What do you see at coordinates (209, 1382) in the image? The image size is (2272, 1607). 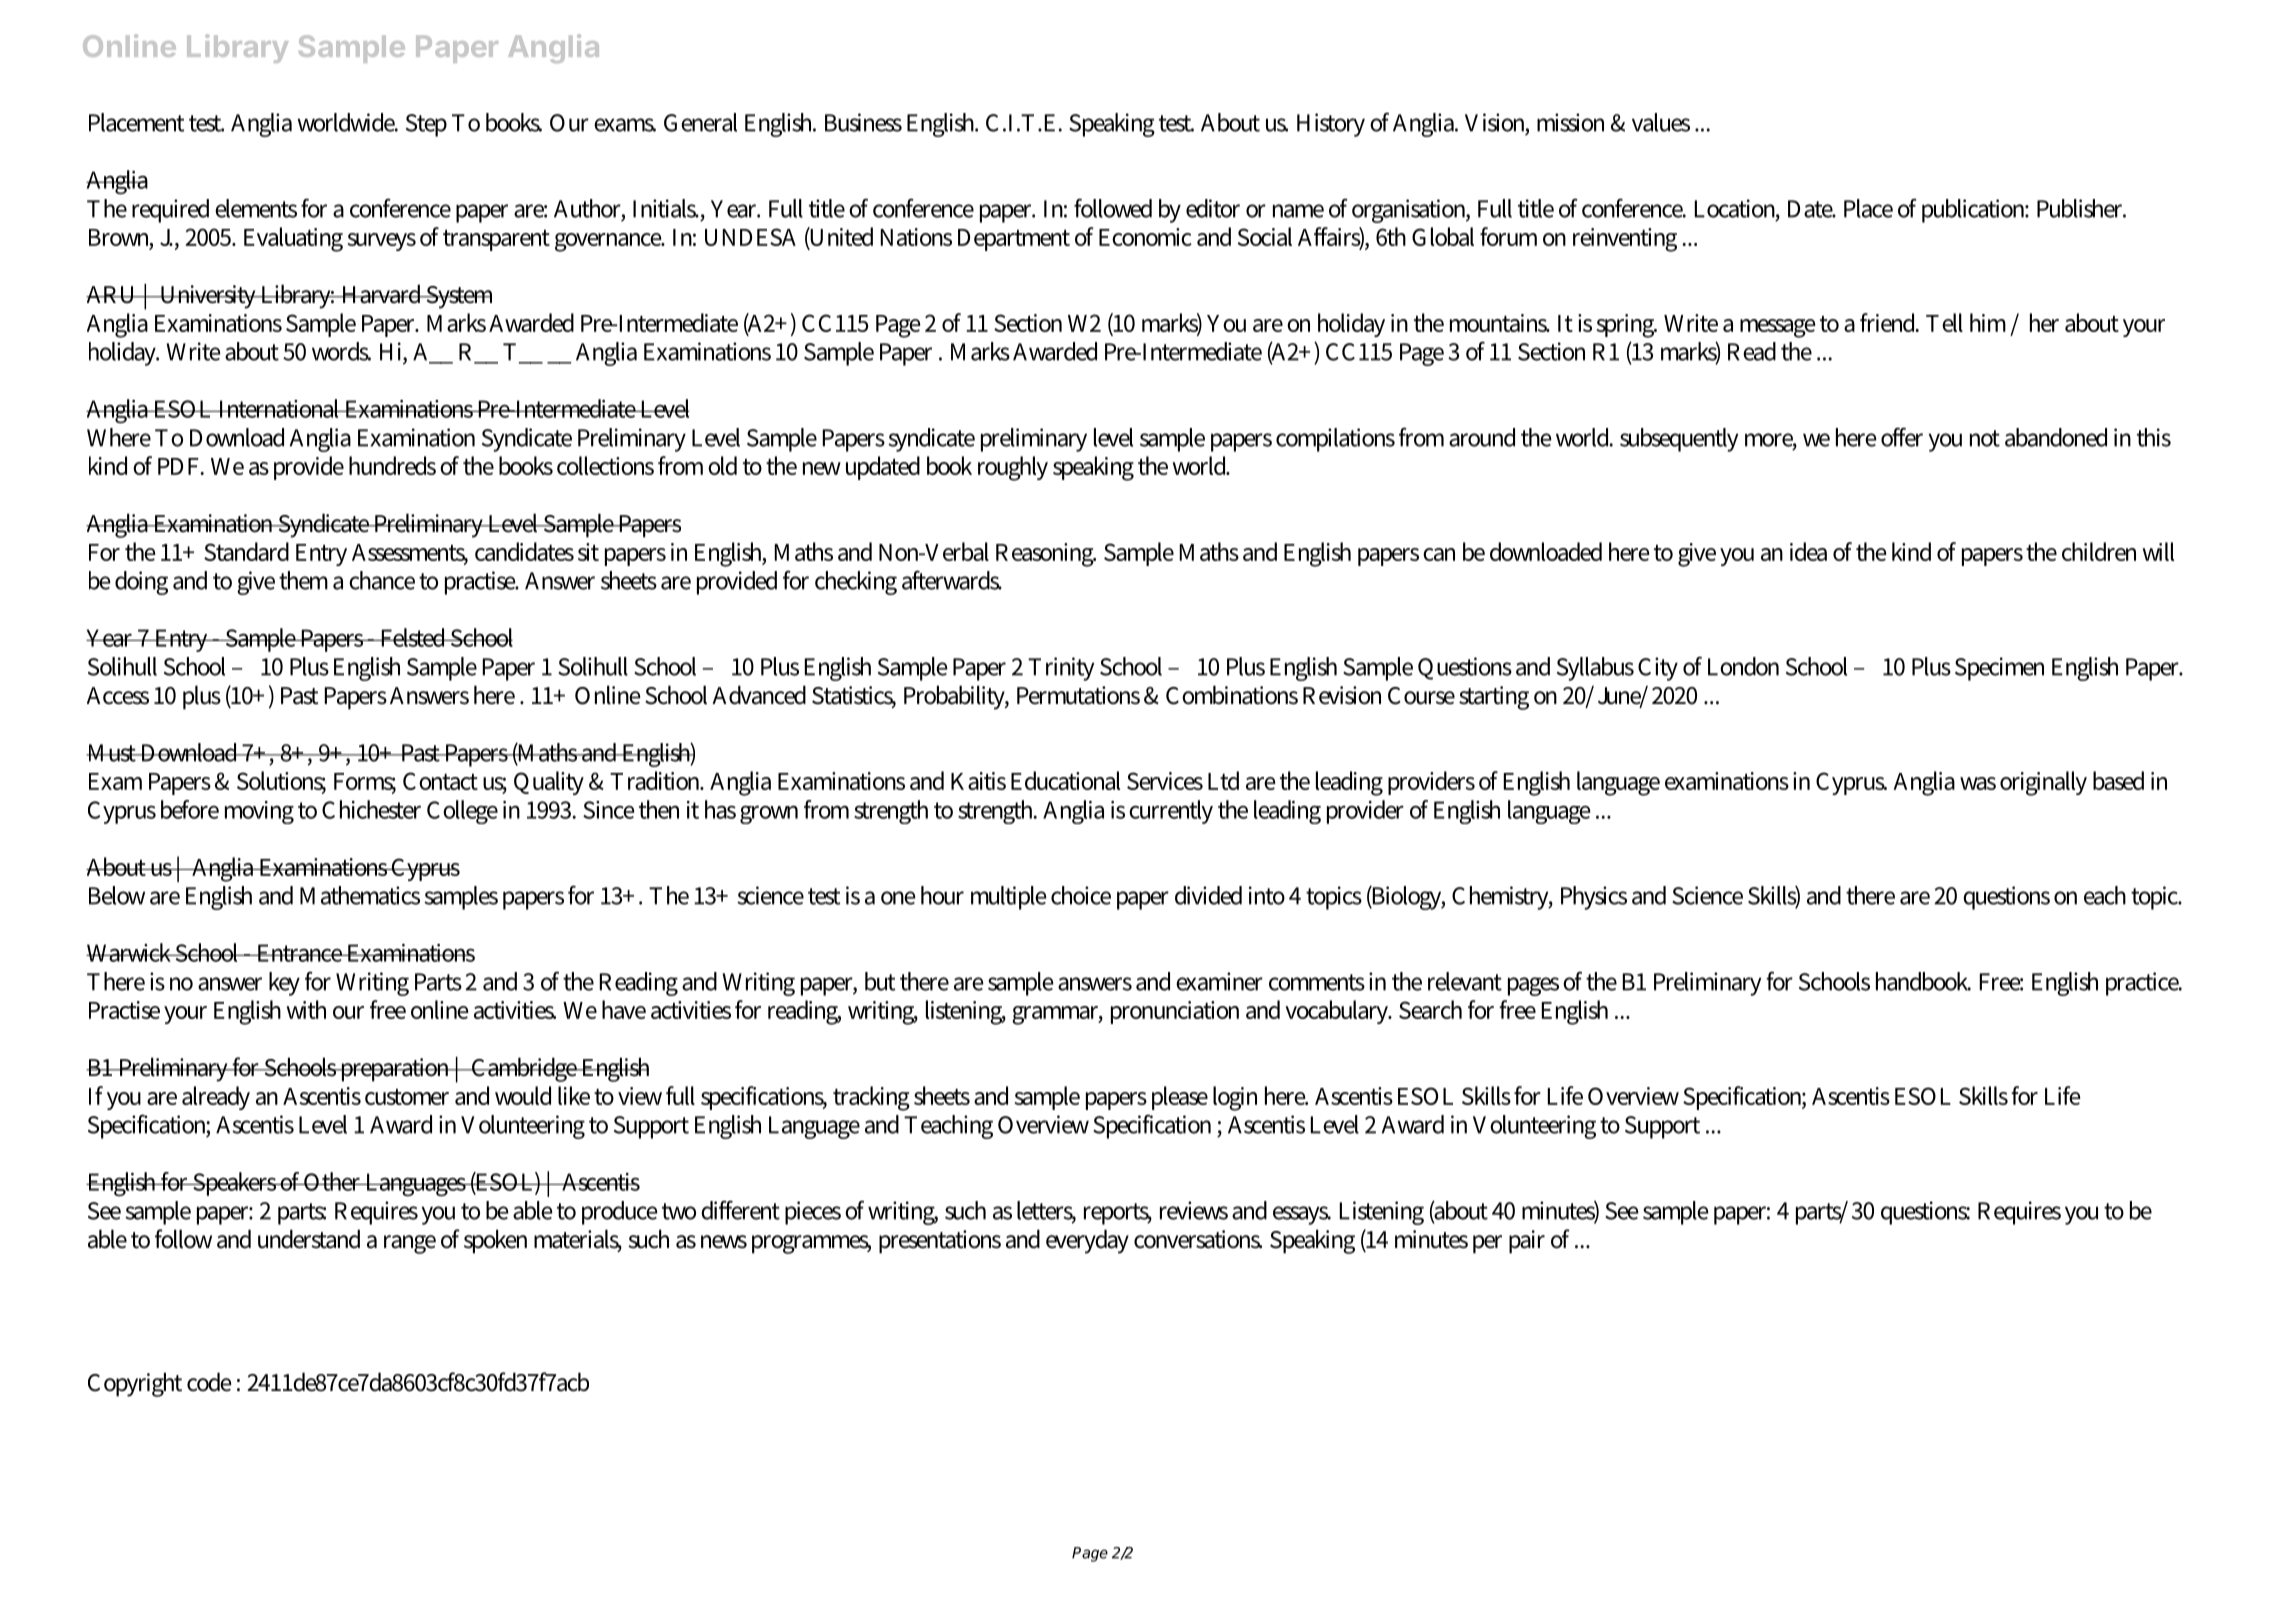 I see `code` at bounding box center [209, 1382].
